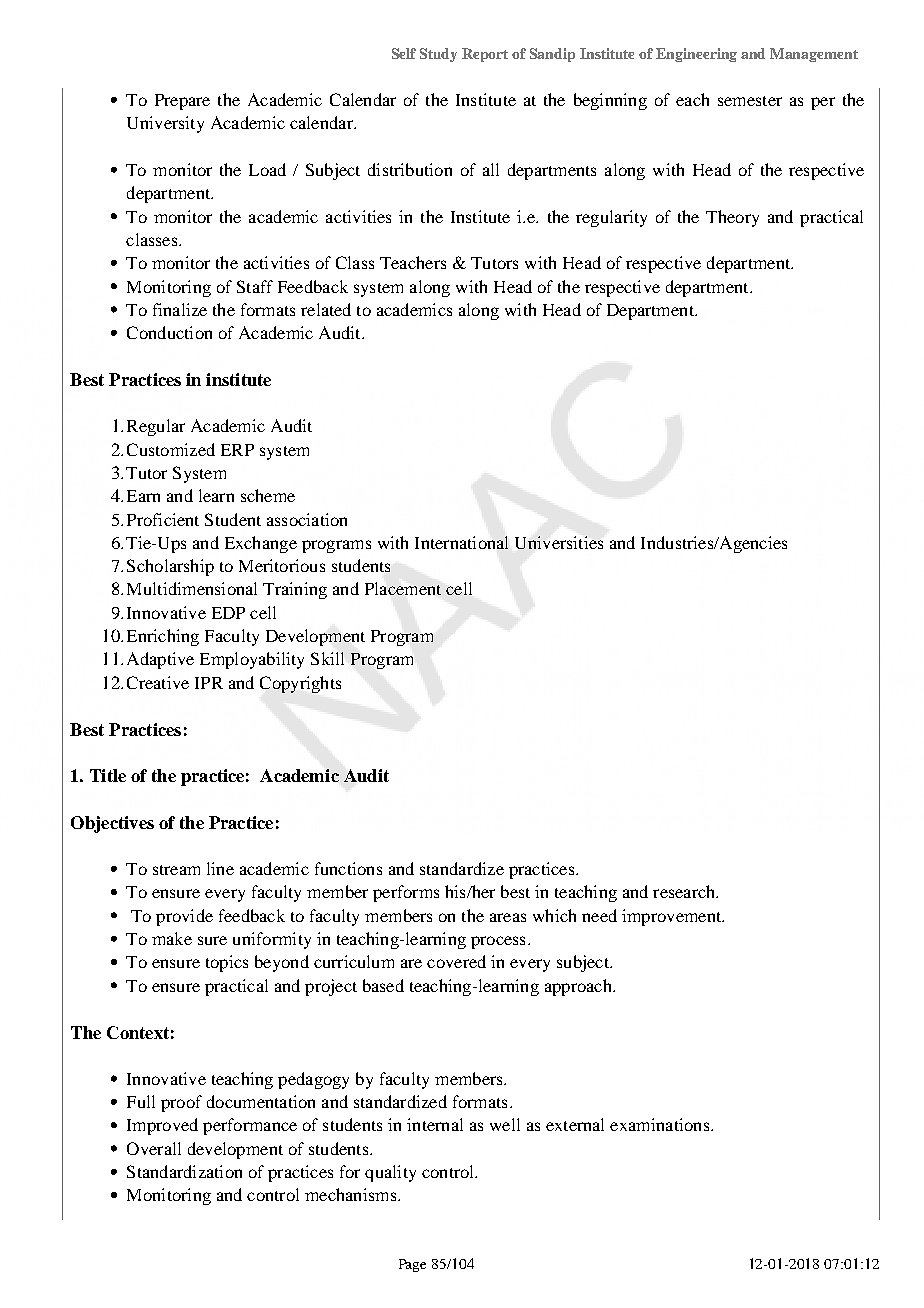 This screenshot has width=924, height=1308. Describe the element at coordinates (412, 1265) in the screenshot. I see `Page` at that location.
